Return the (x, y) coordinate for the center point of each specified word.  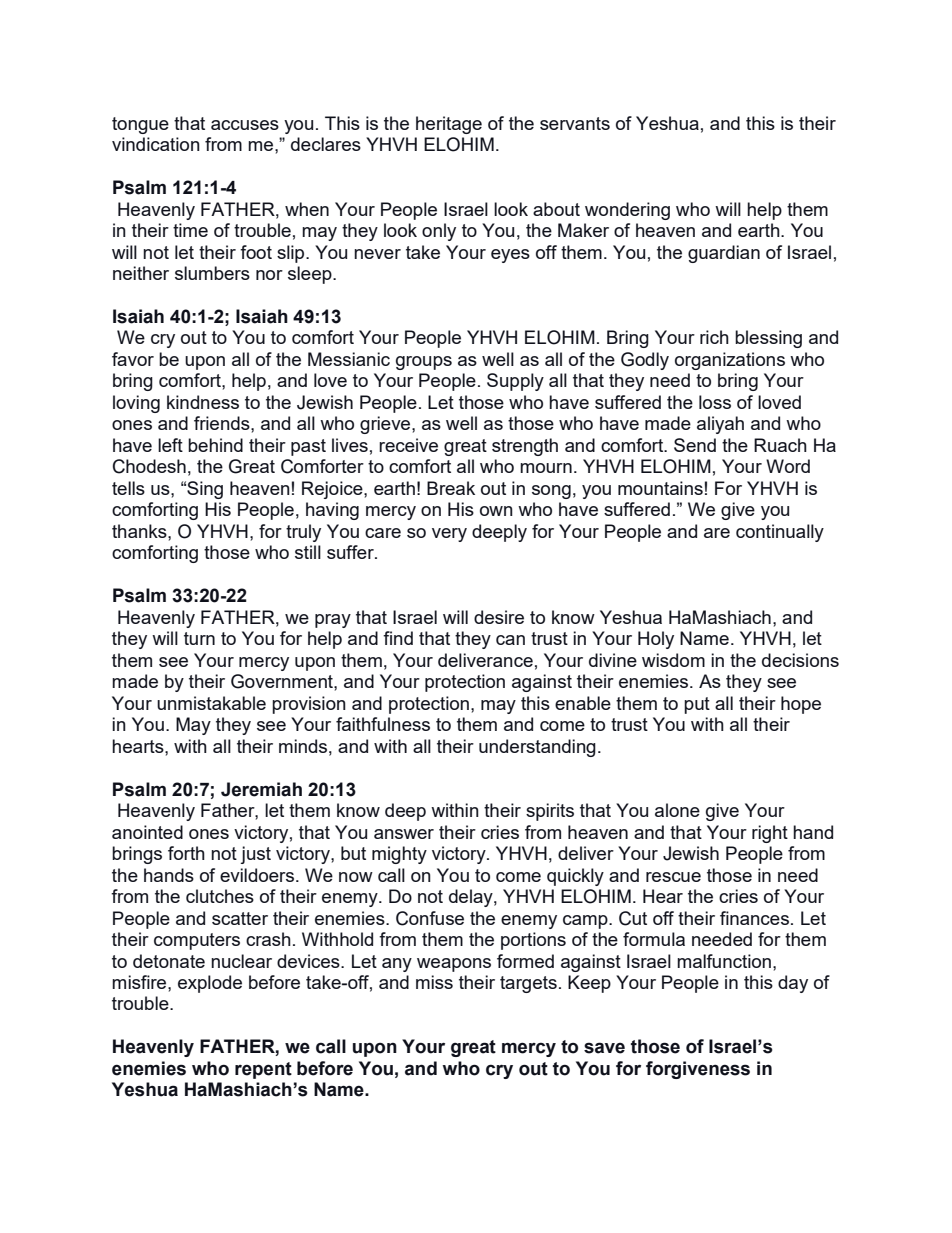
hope (801, 705)
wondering (627, 211)
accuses (245, 125)
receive (408, 445)
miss (434, 982)
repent (263, 1070)
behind (215, 445)
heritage (449, 125)
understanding (537, 748)
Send (695, 445)
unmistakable (211, 703)
